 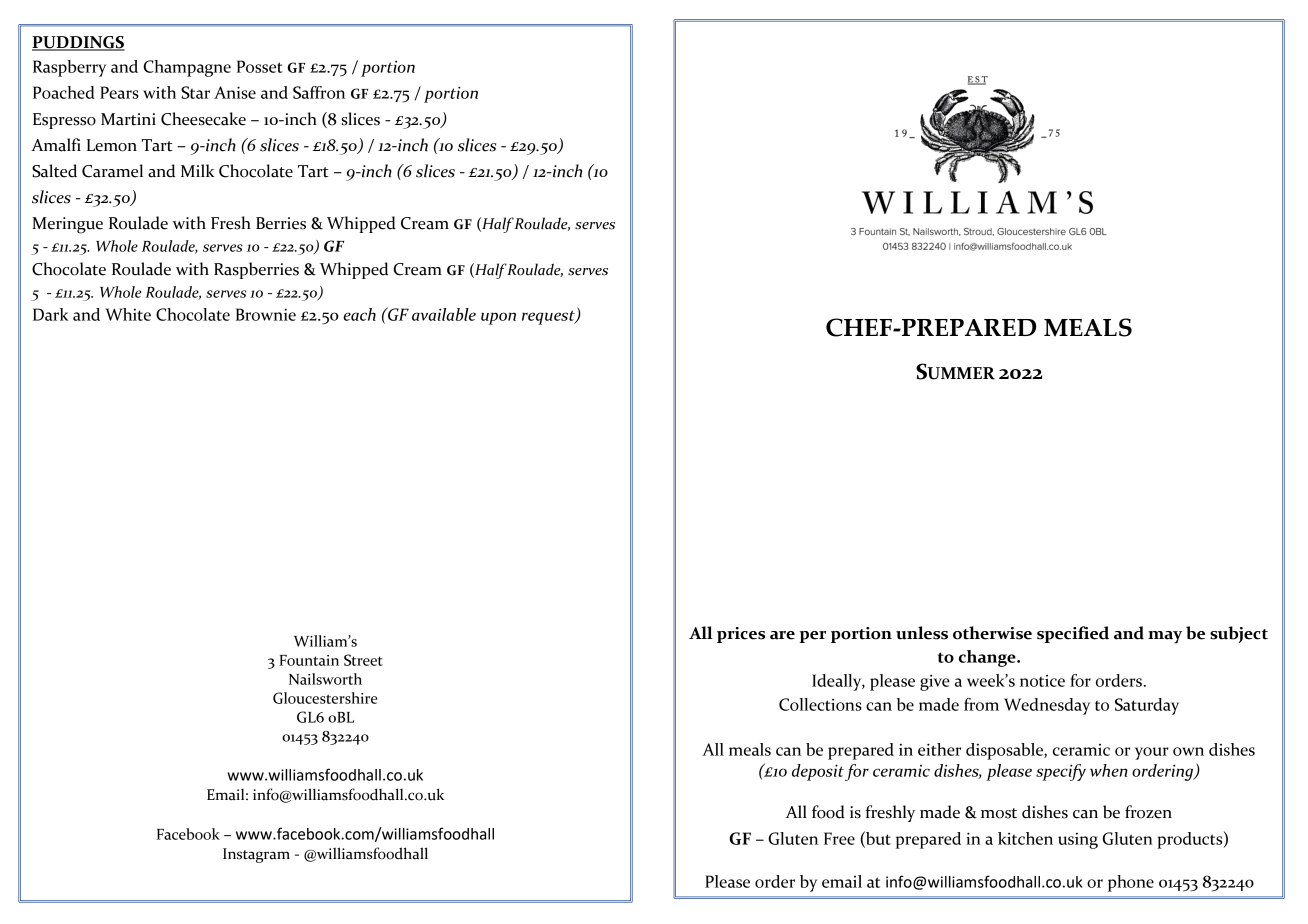 I want to click on Instagram, so click(x=256, y=855).
